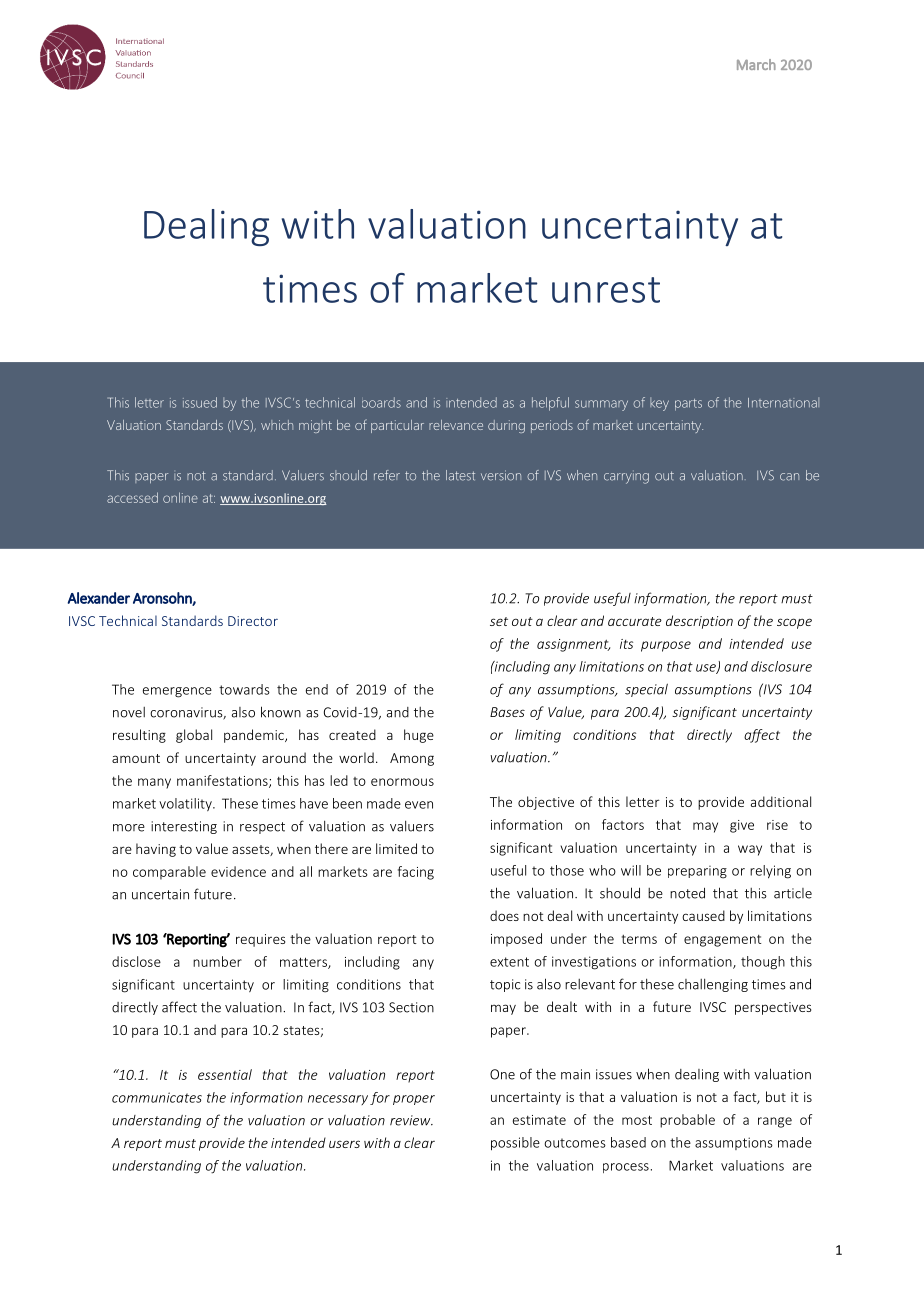  Describe the element at coordinates (606, 290) in the screenshot. I see `unrest` at that location.
